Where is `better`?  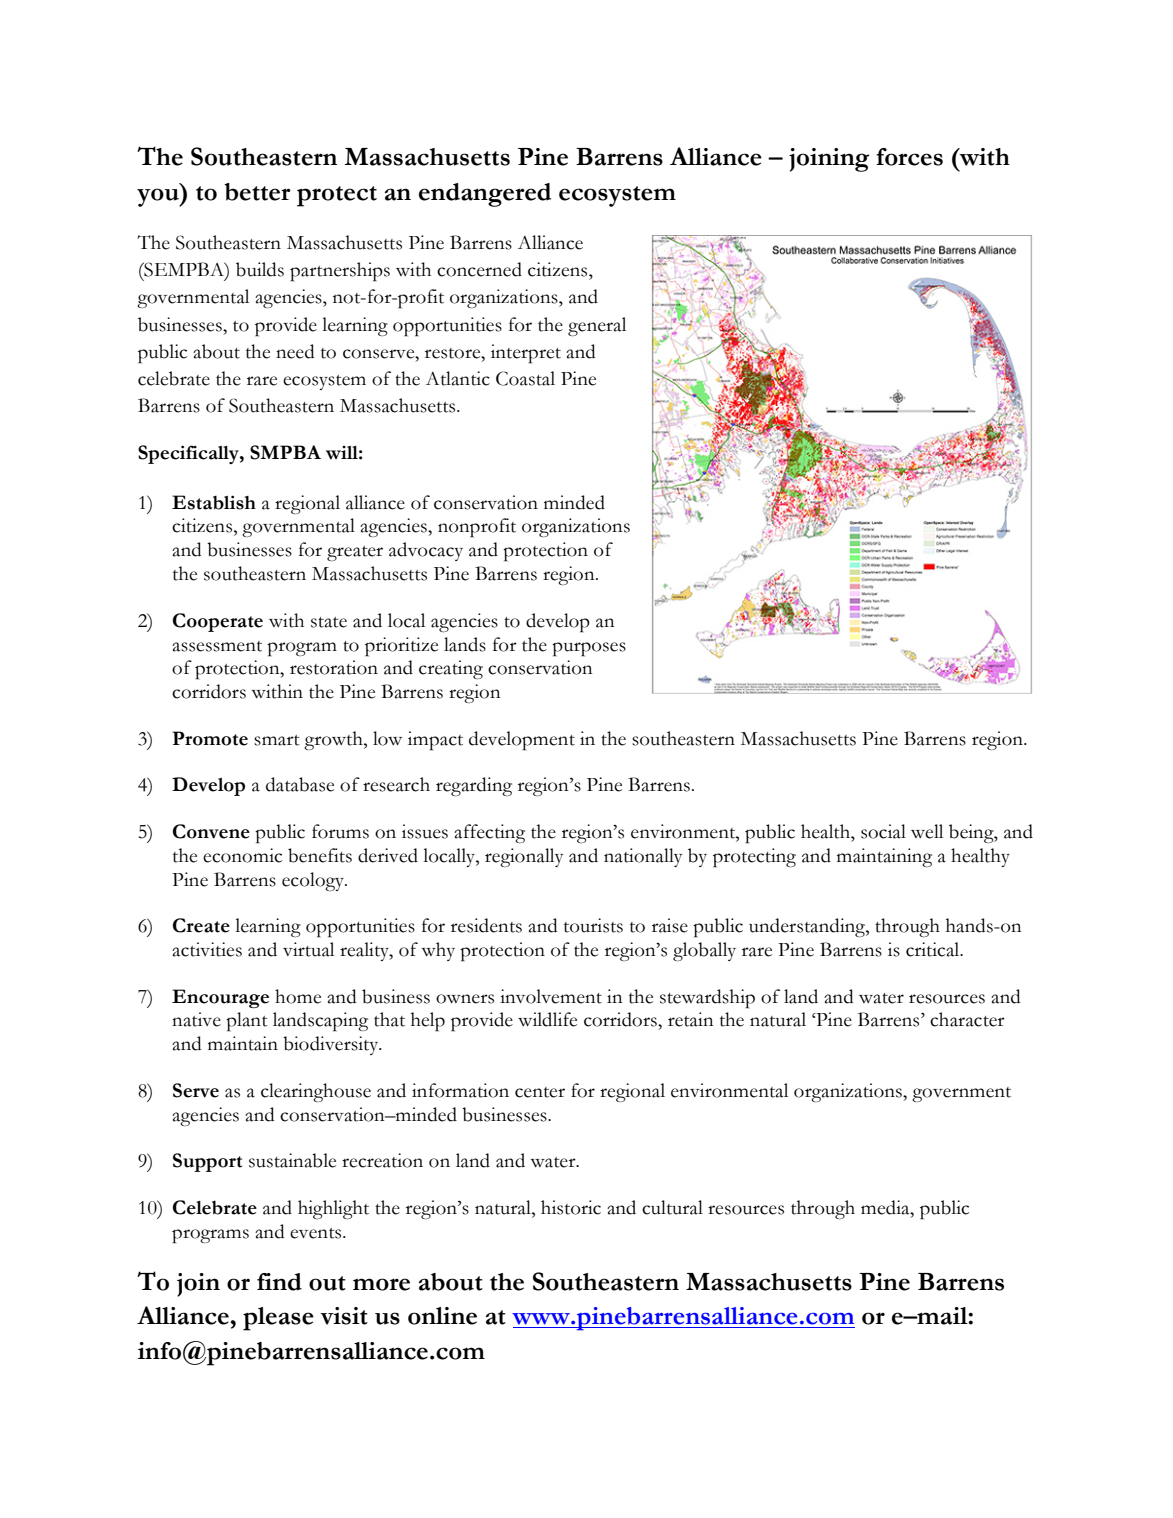 better is located at coordinates (257, 192).
